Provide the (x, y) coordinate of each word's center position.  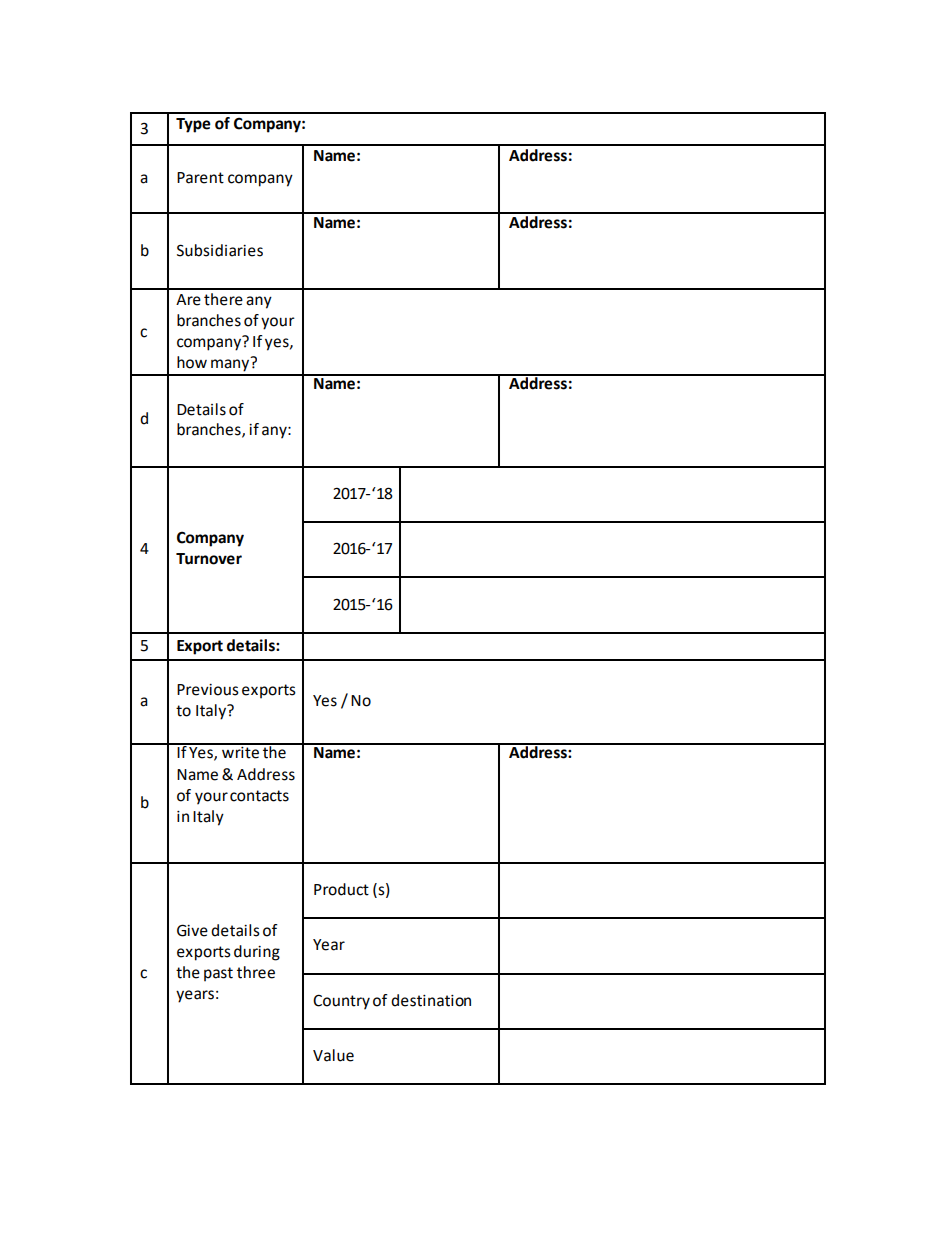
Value (333, 1055)
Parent (200, 178)
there (223, 299)
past (218, 974)
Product (341, 889)
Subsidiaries (220, 250)
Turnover (209, 559)
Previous (208, 690)
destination (431, 1000)
